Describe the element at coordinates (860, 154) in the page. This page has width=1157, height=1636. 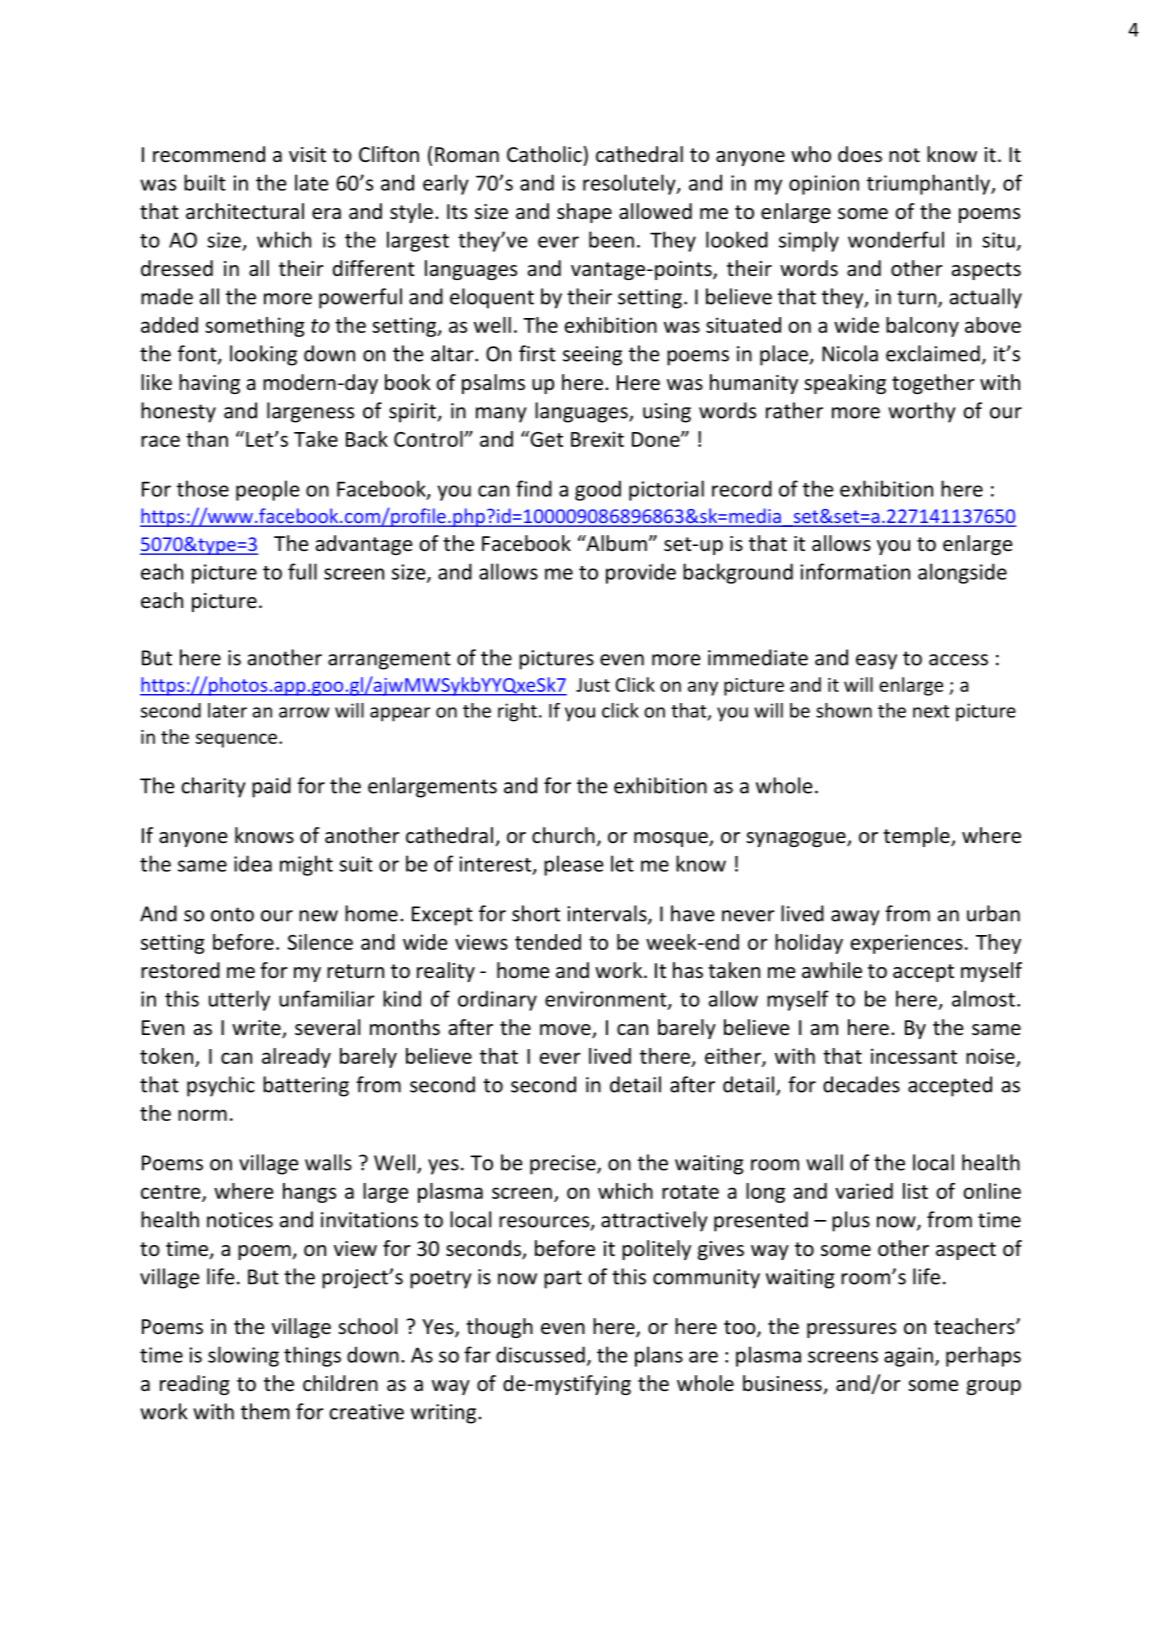
I see `does` at that location.
